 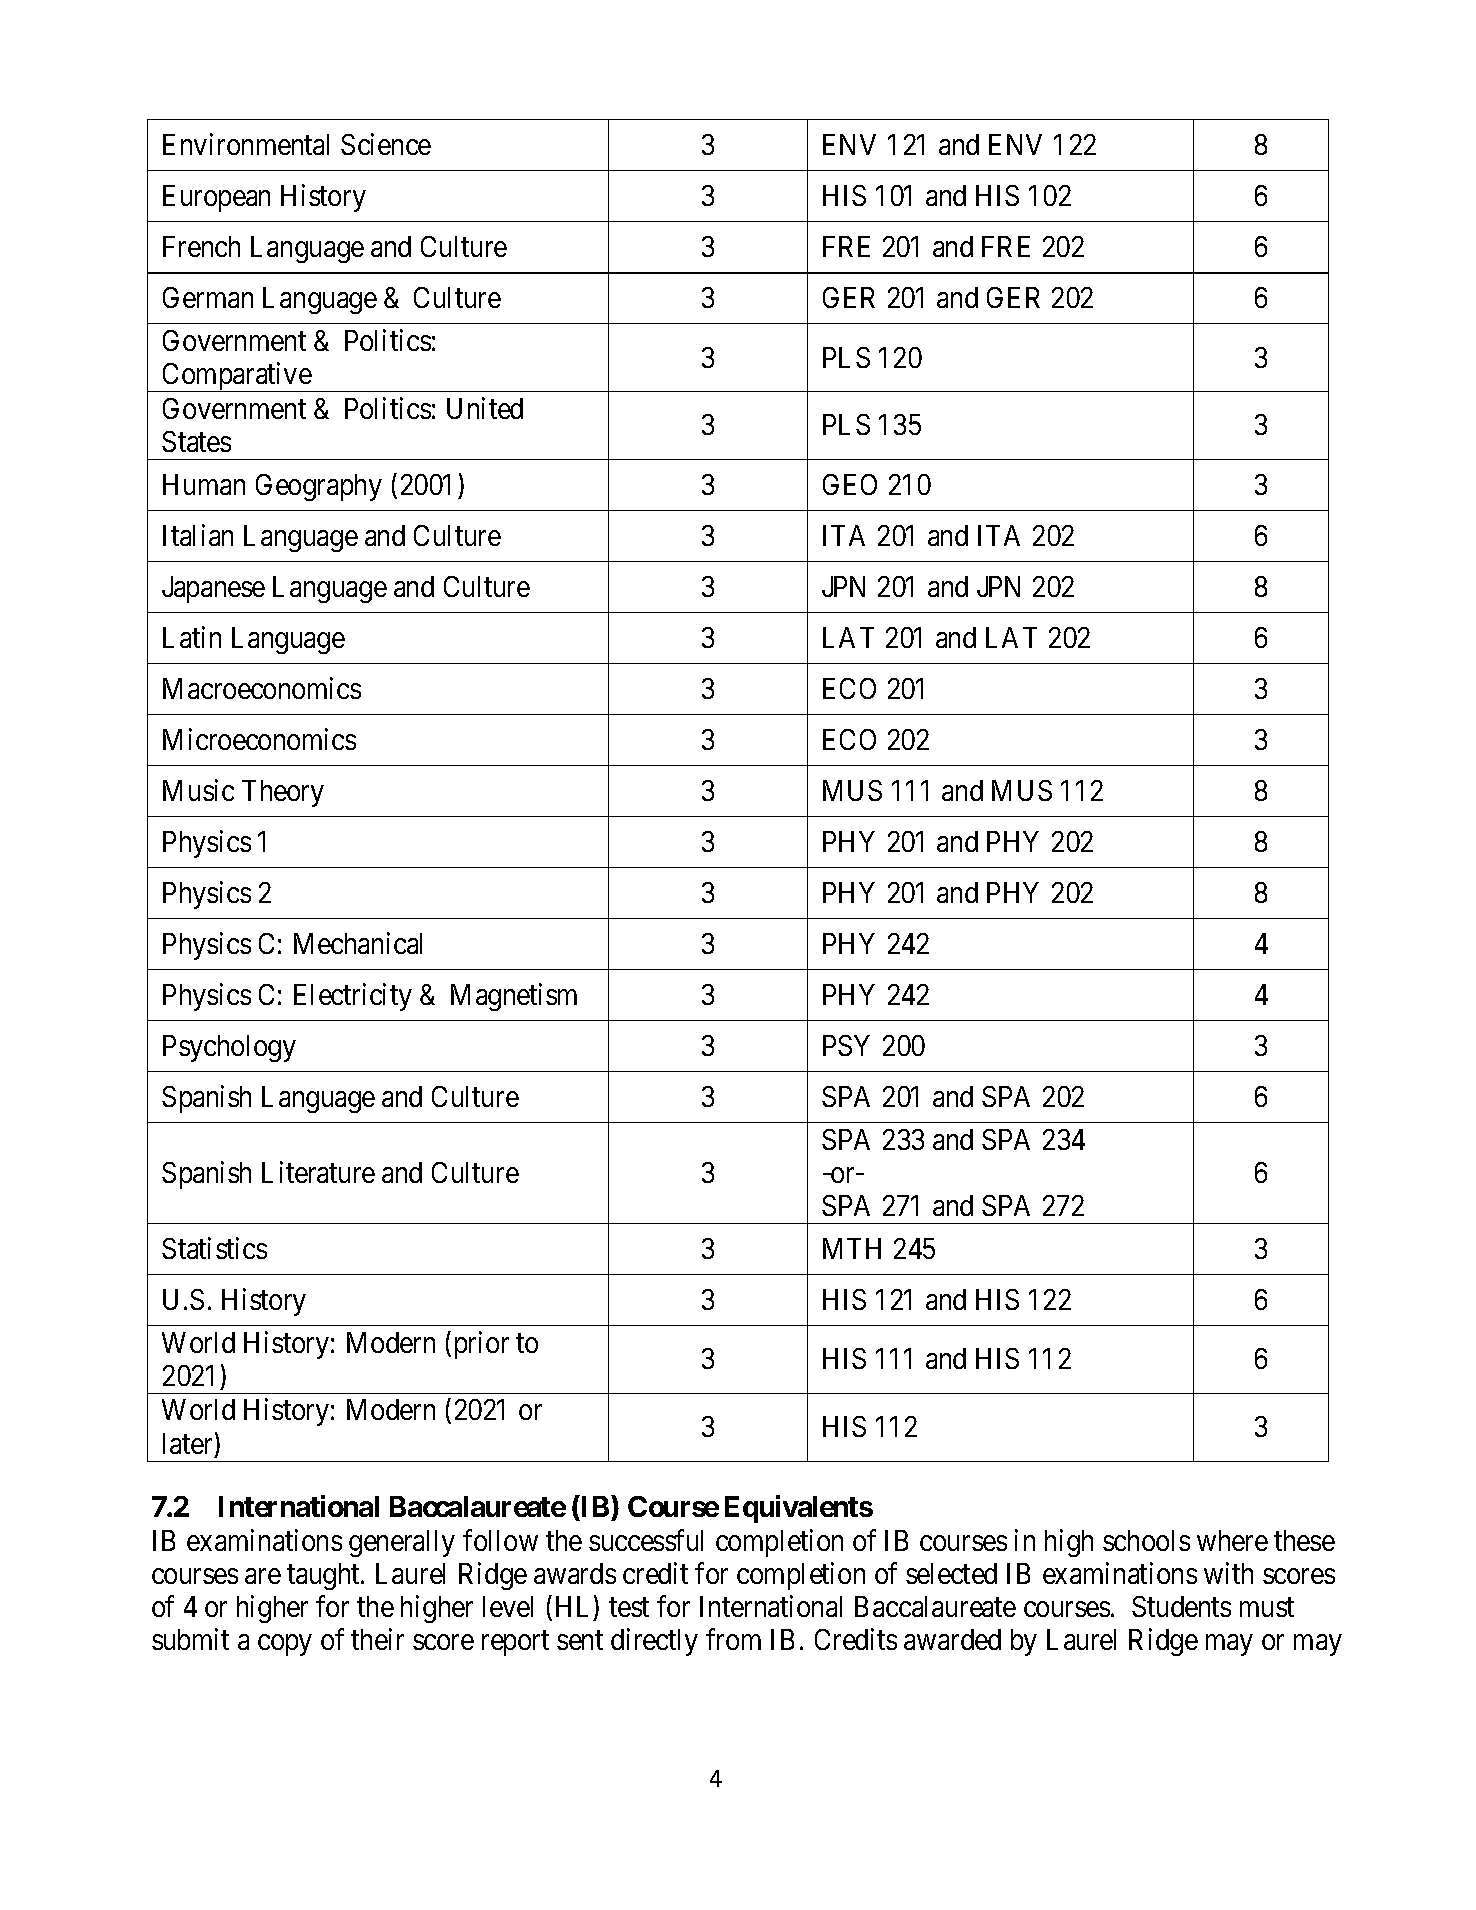 I want to click on Environmental, so click(x=246, y=144).
